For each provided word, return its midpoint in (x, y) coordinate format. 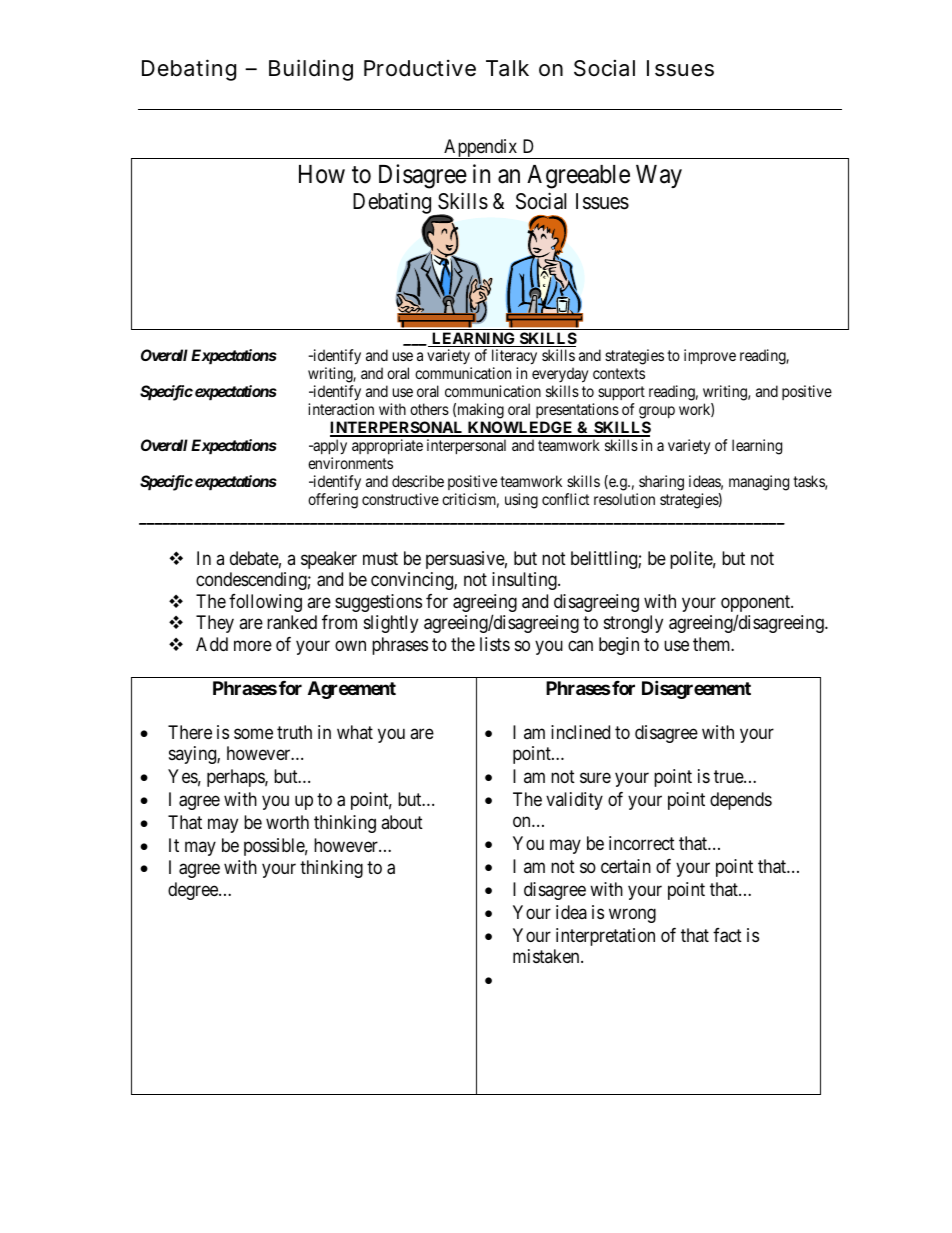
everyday (560, 376)
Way (659, 176)
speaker (329, 560)
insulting (525, 581)
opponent (756, 605)
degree (194, 891)
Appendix (481, 149)
